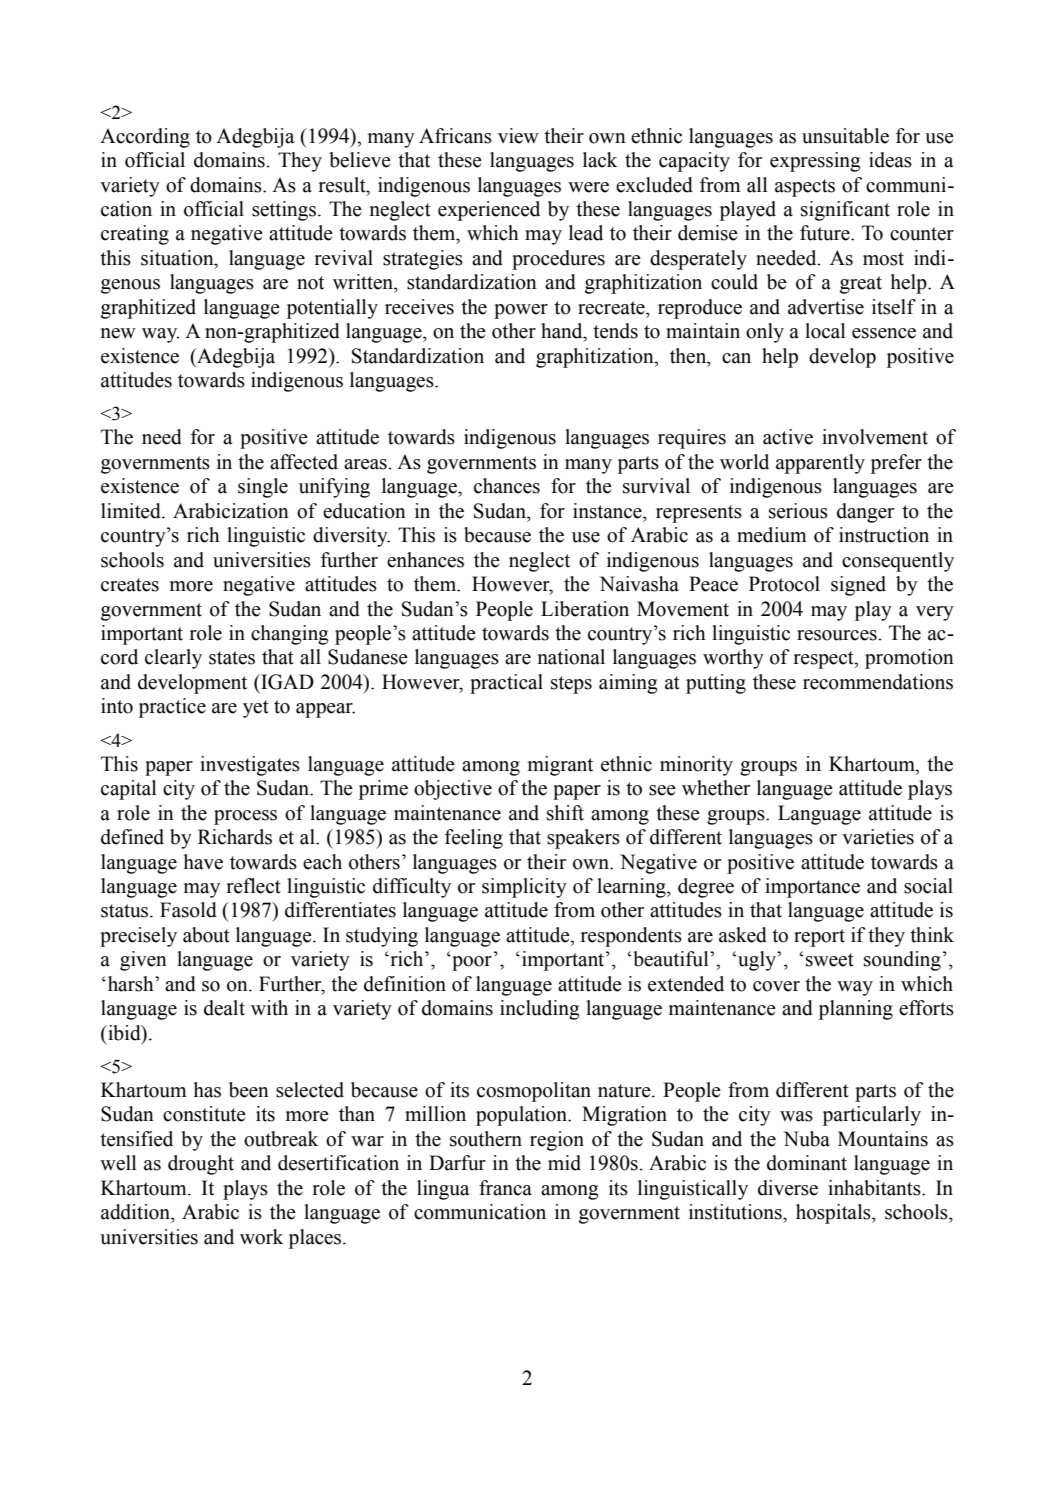 This screenshot has height=1491, width=1054. What do you see at coordinates (471, 963) in the screenshot?
I see `poor` at bounding box center [471, 963].
